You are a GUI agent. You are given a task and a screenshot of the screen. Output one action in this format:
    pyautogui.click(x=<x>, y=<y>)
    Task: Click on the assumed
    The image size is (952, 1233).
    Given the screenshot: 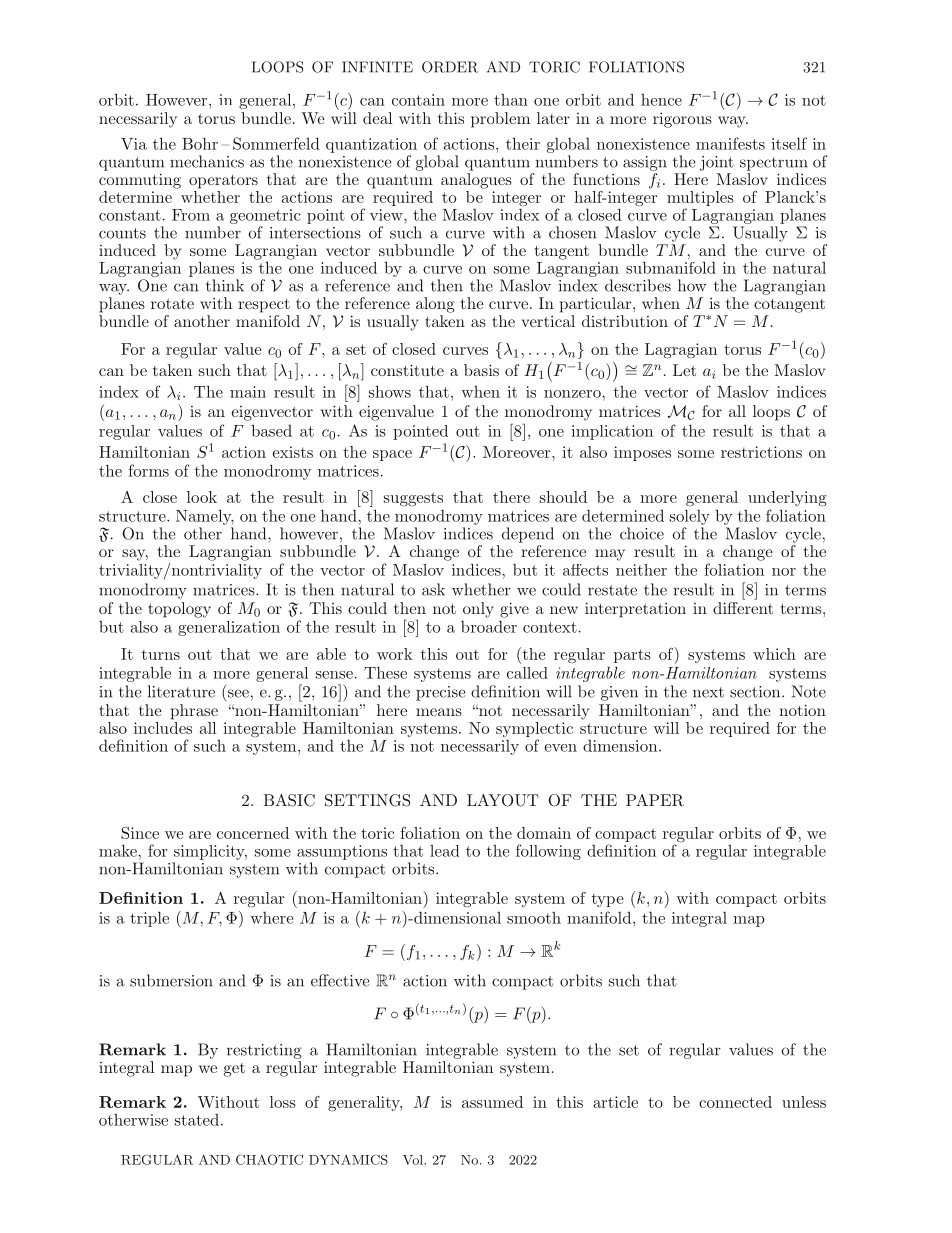 What is the action you would take?
    pyautogui.click(x=492, y=1102)
